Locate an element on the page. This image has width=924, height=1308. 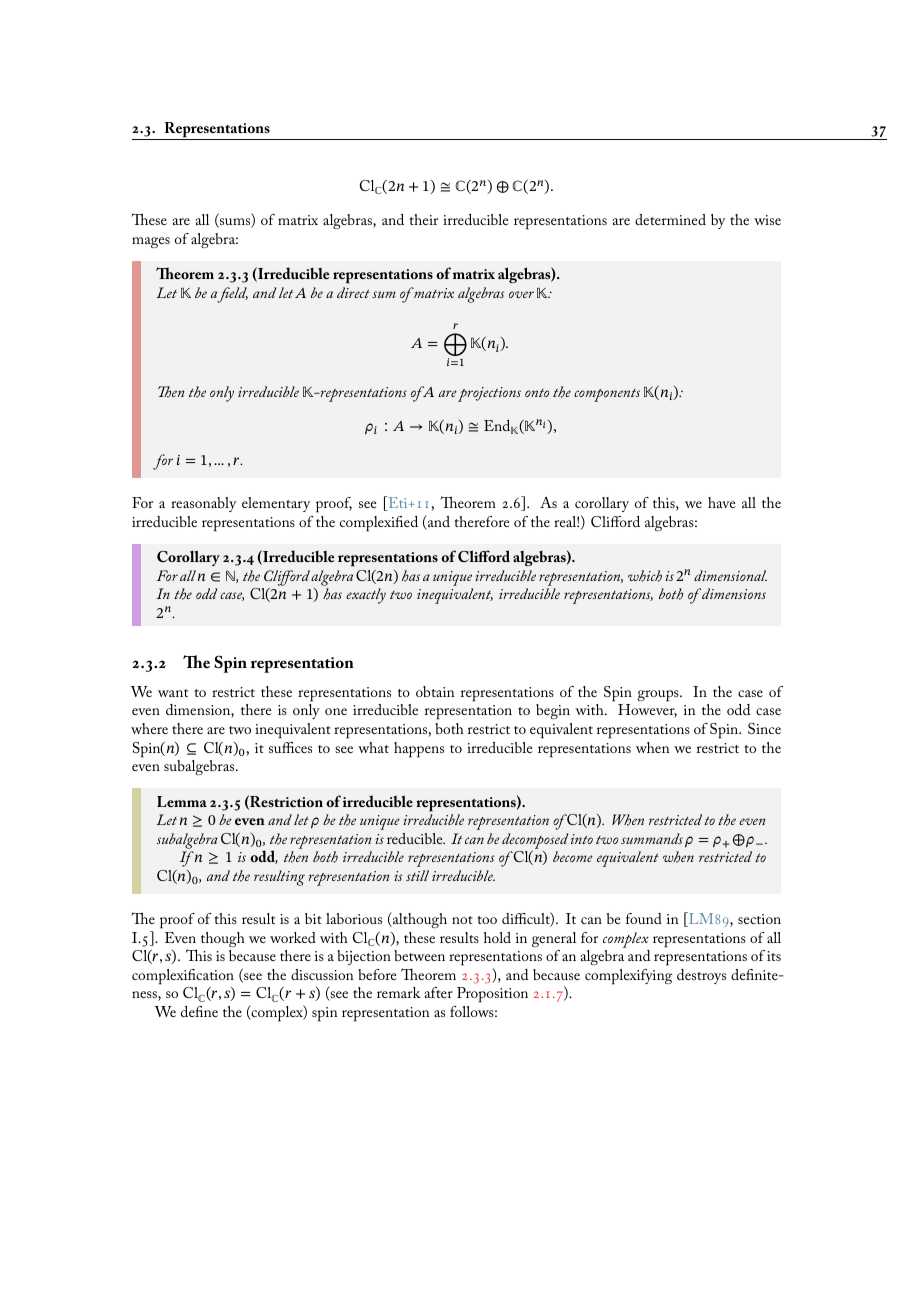
determined is located at coordinates (670, 219).
